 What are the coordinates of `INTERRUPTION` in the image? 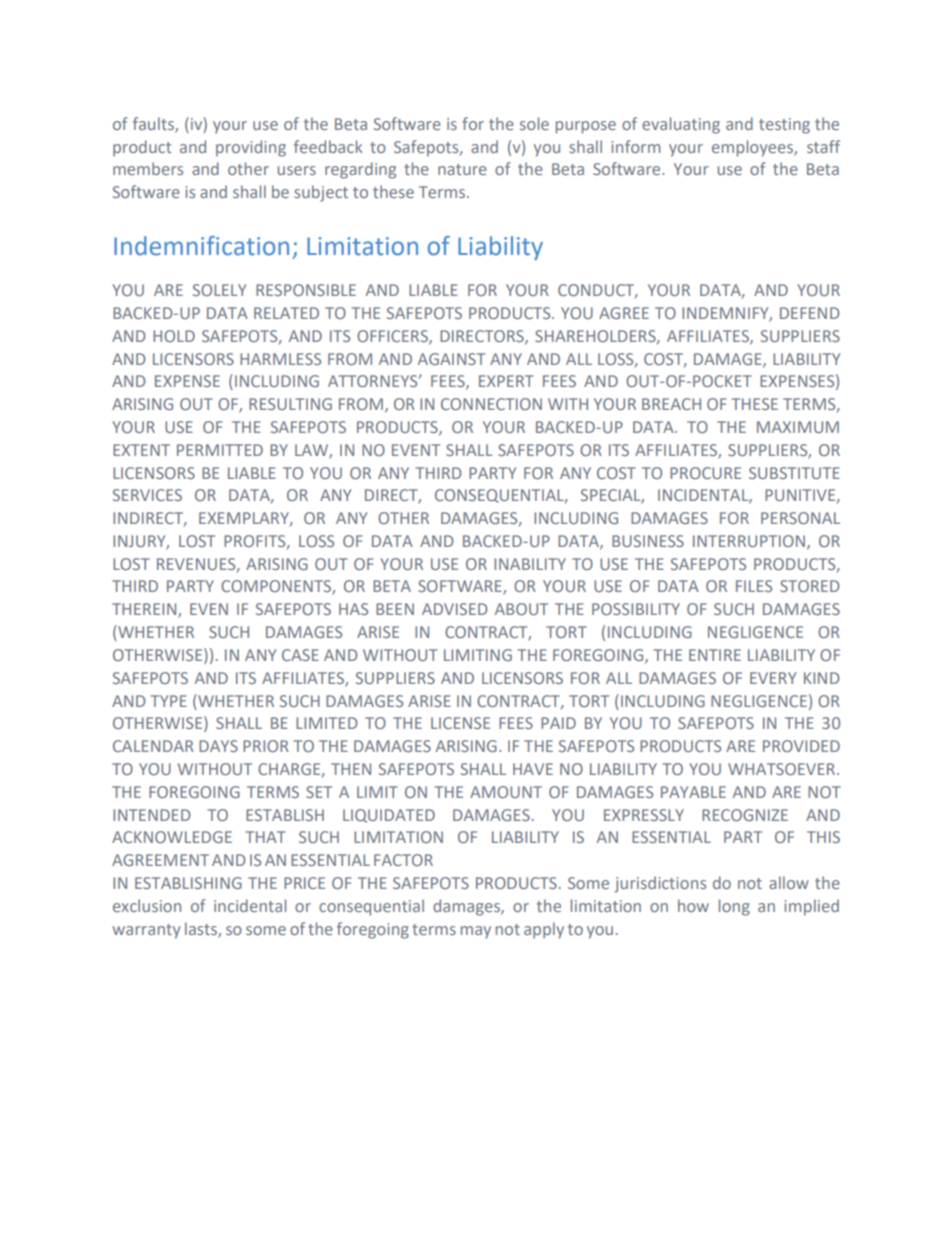 It's located at (749, 541).
